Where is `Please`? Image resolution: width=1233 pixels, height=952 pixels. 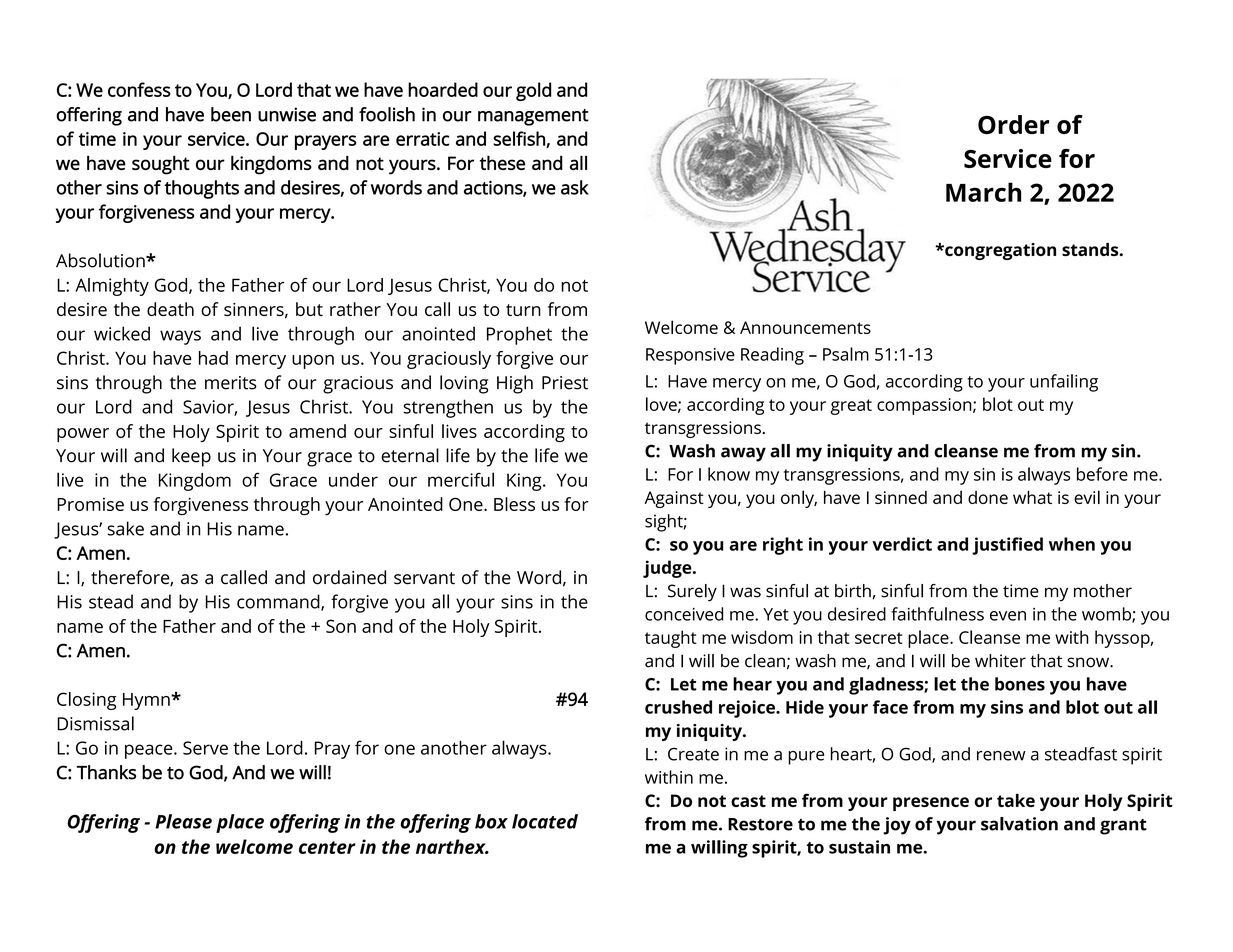
Please is located at coordinates (183, 821).
